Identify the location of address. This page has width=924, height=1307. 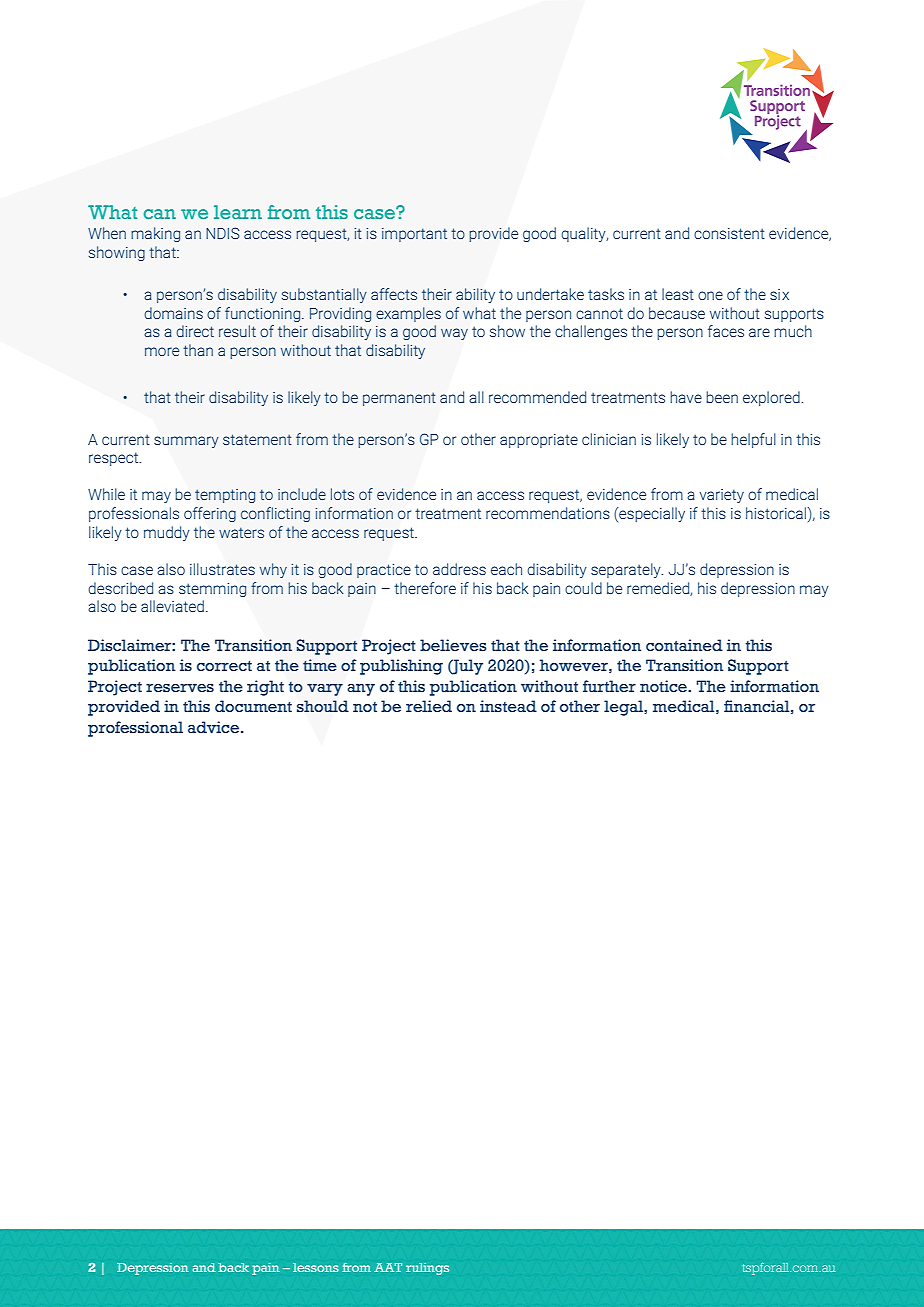
(459, 569).
